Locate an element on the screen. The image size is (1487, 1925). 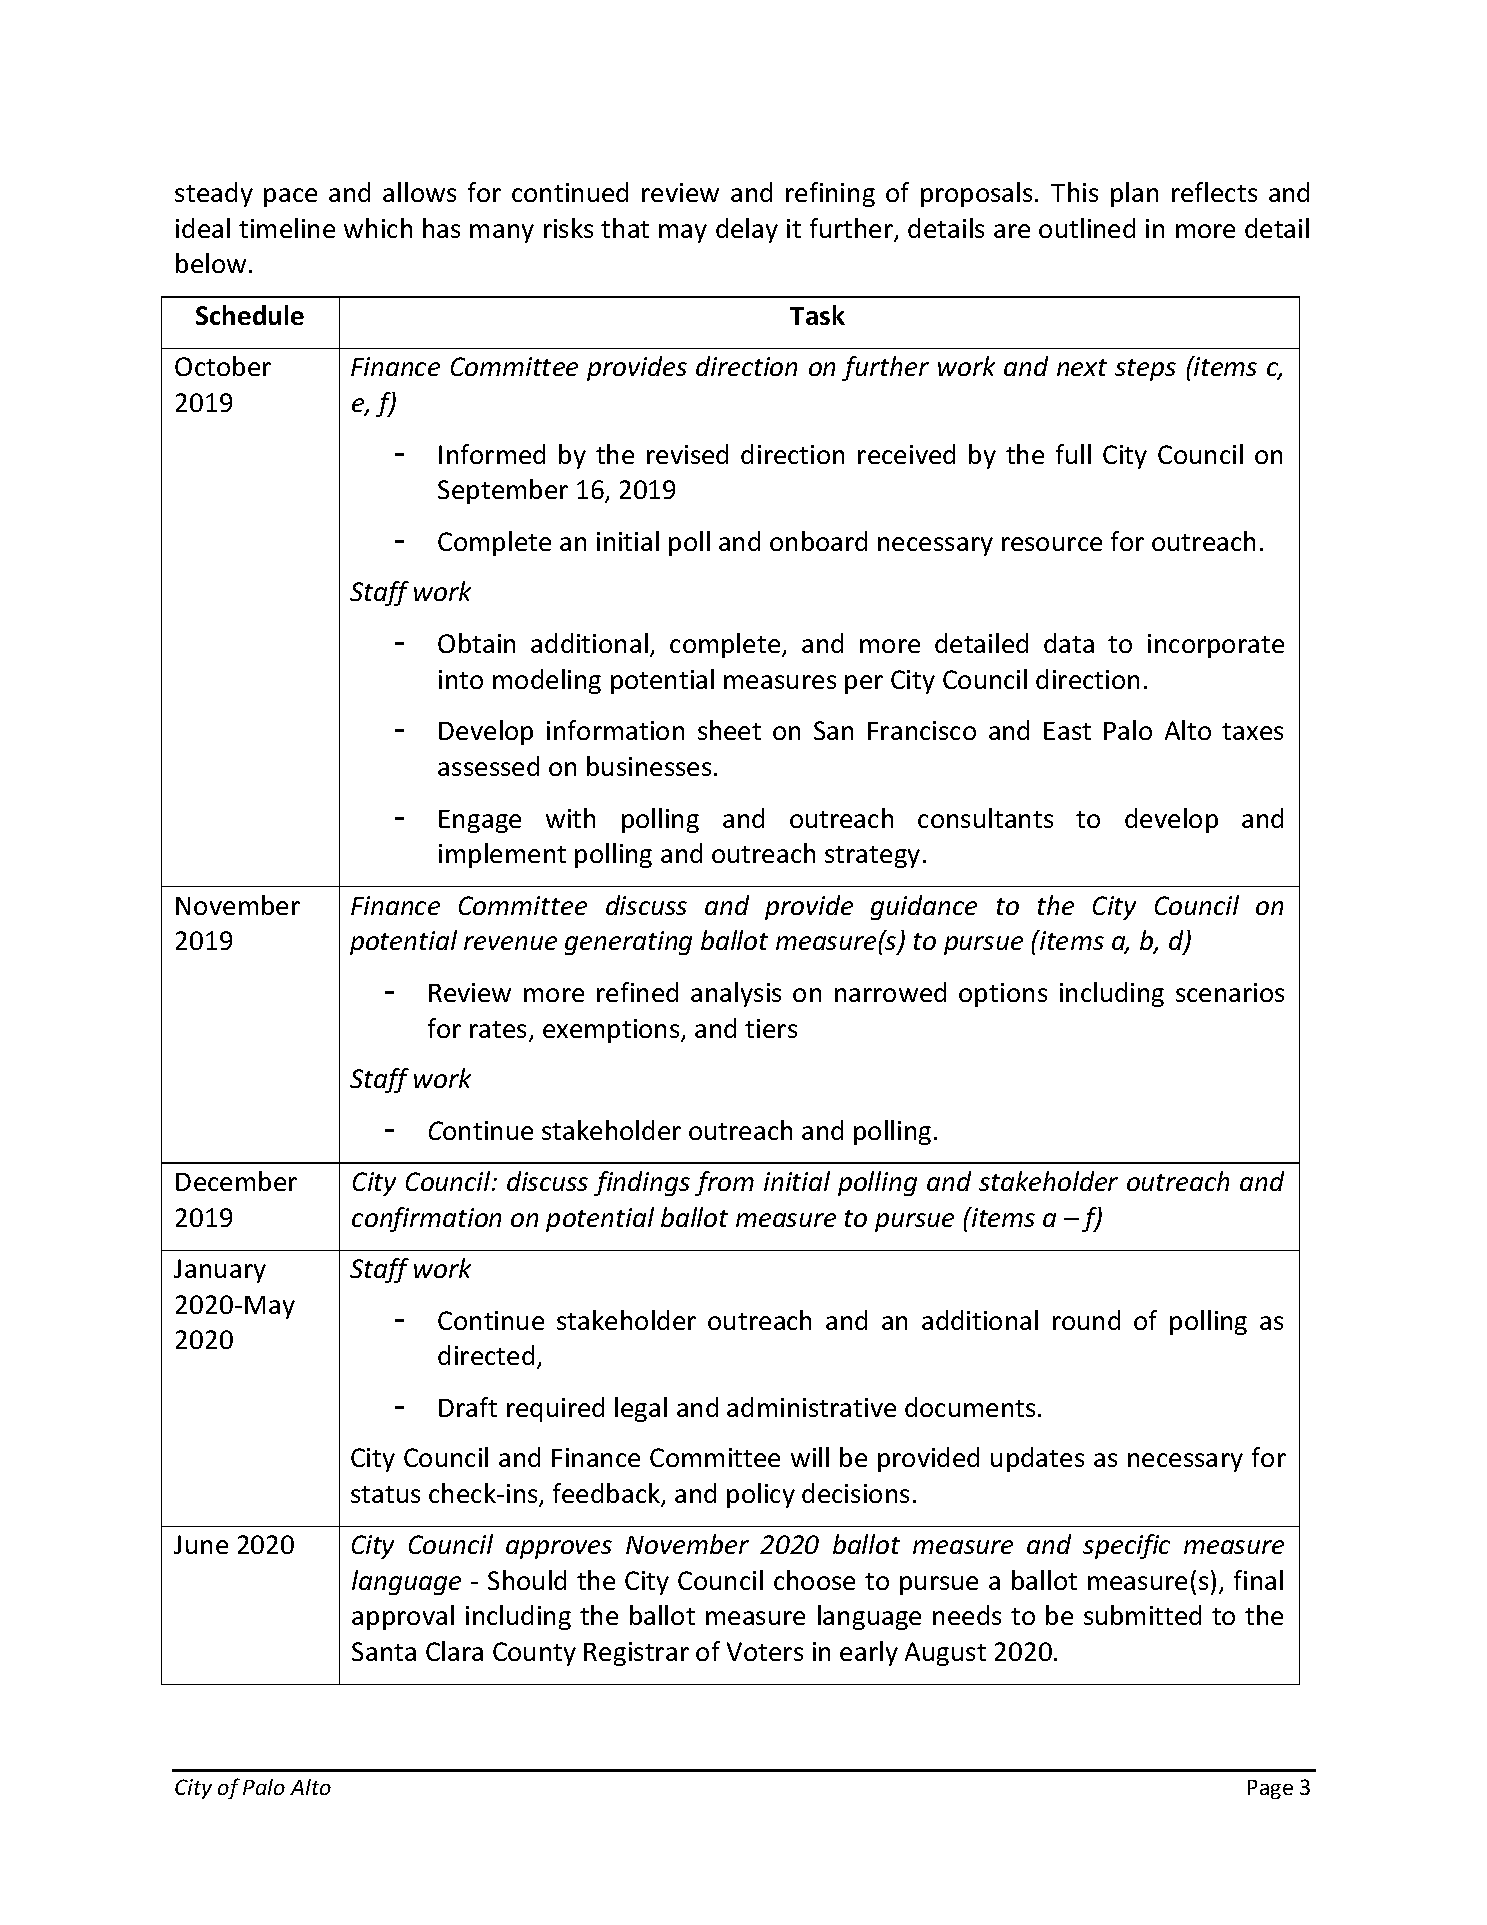
data is located at coordinates (1069, 643).
